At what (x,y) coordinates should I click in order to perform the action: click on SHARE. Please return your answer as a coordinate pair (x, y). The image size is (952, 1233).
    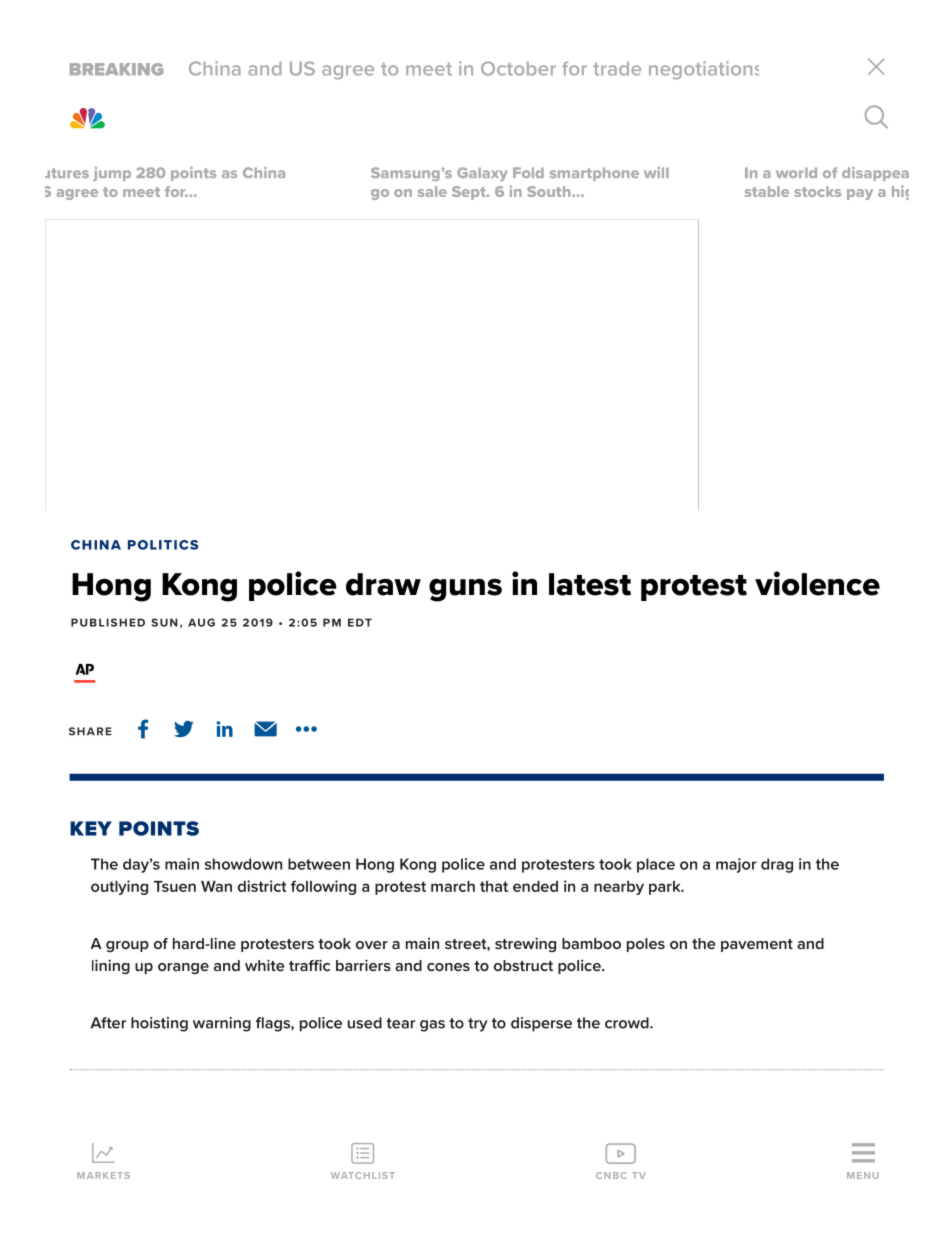
    Looking at the image, I should click on (90, 731).
